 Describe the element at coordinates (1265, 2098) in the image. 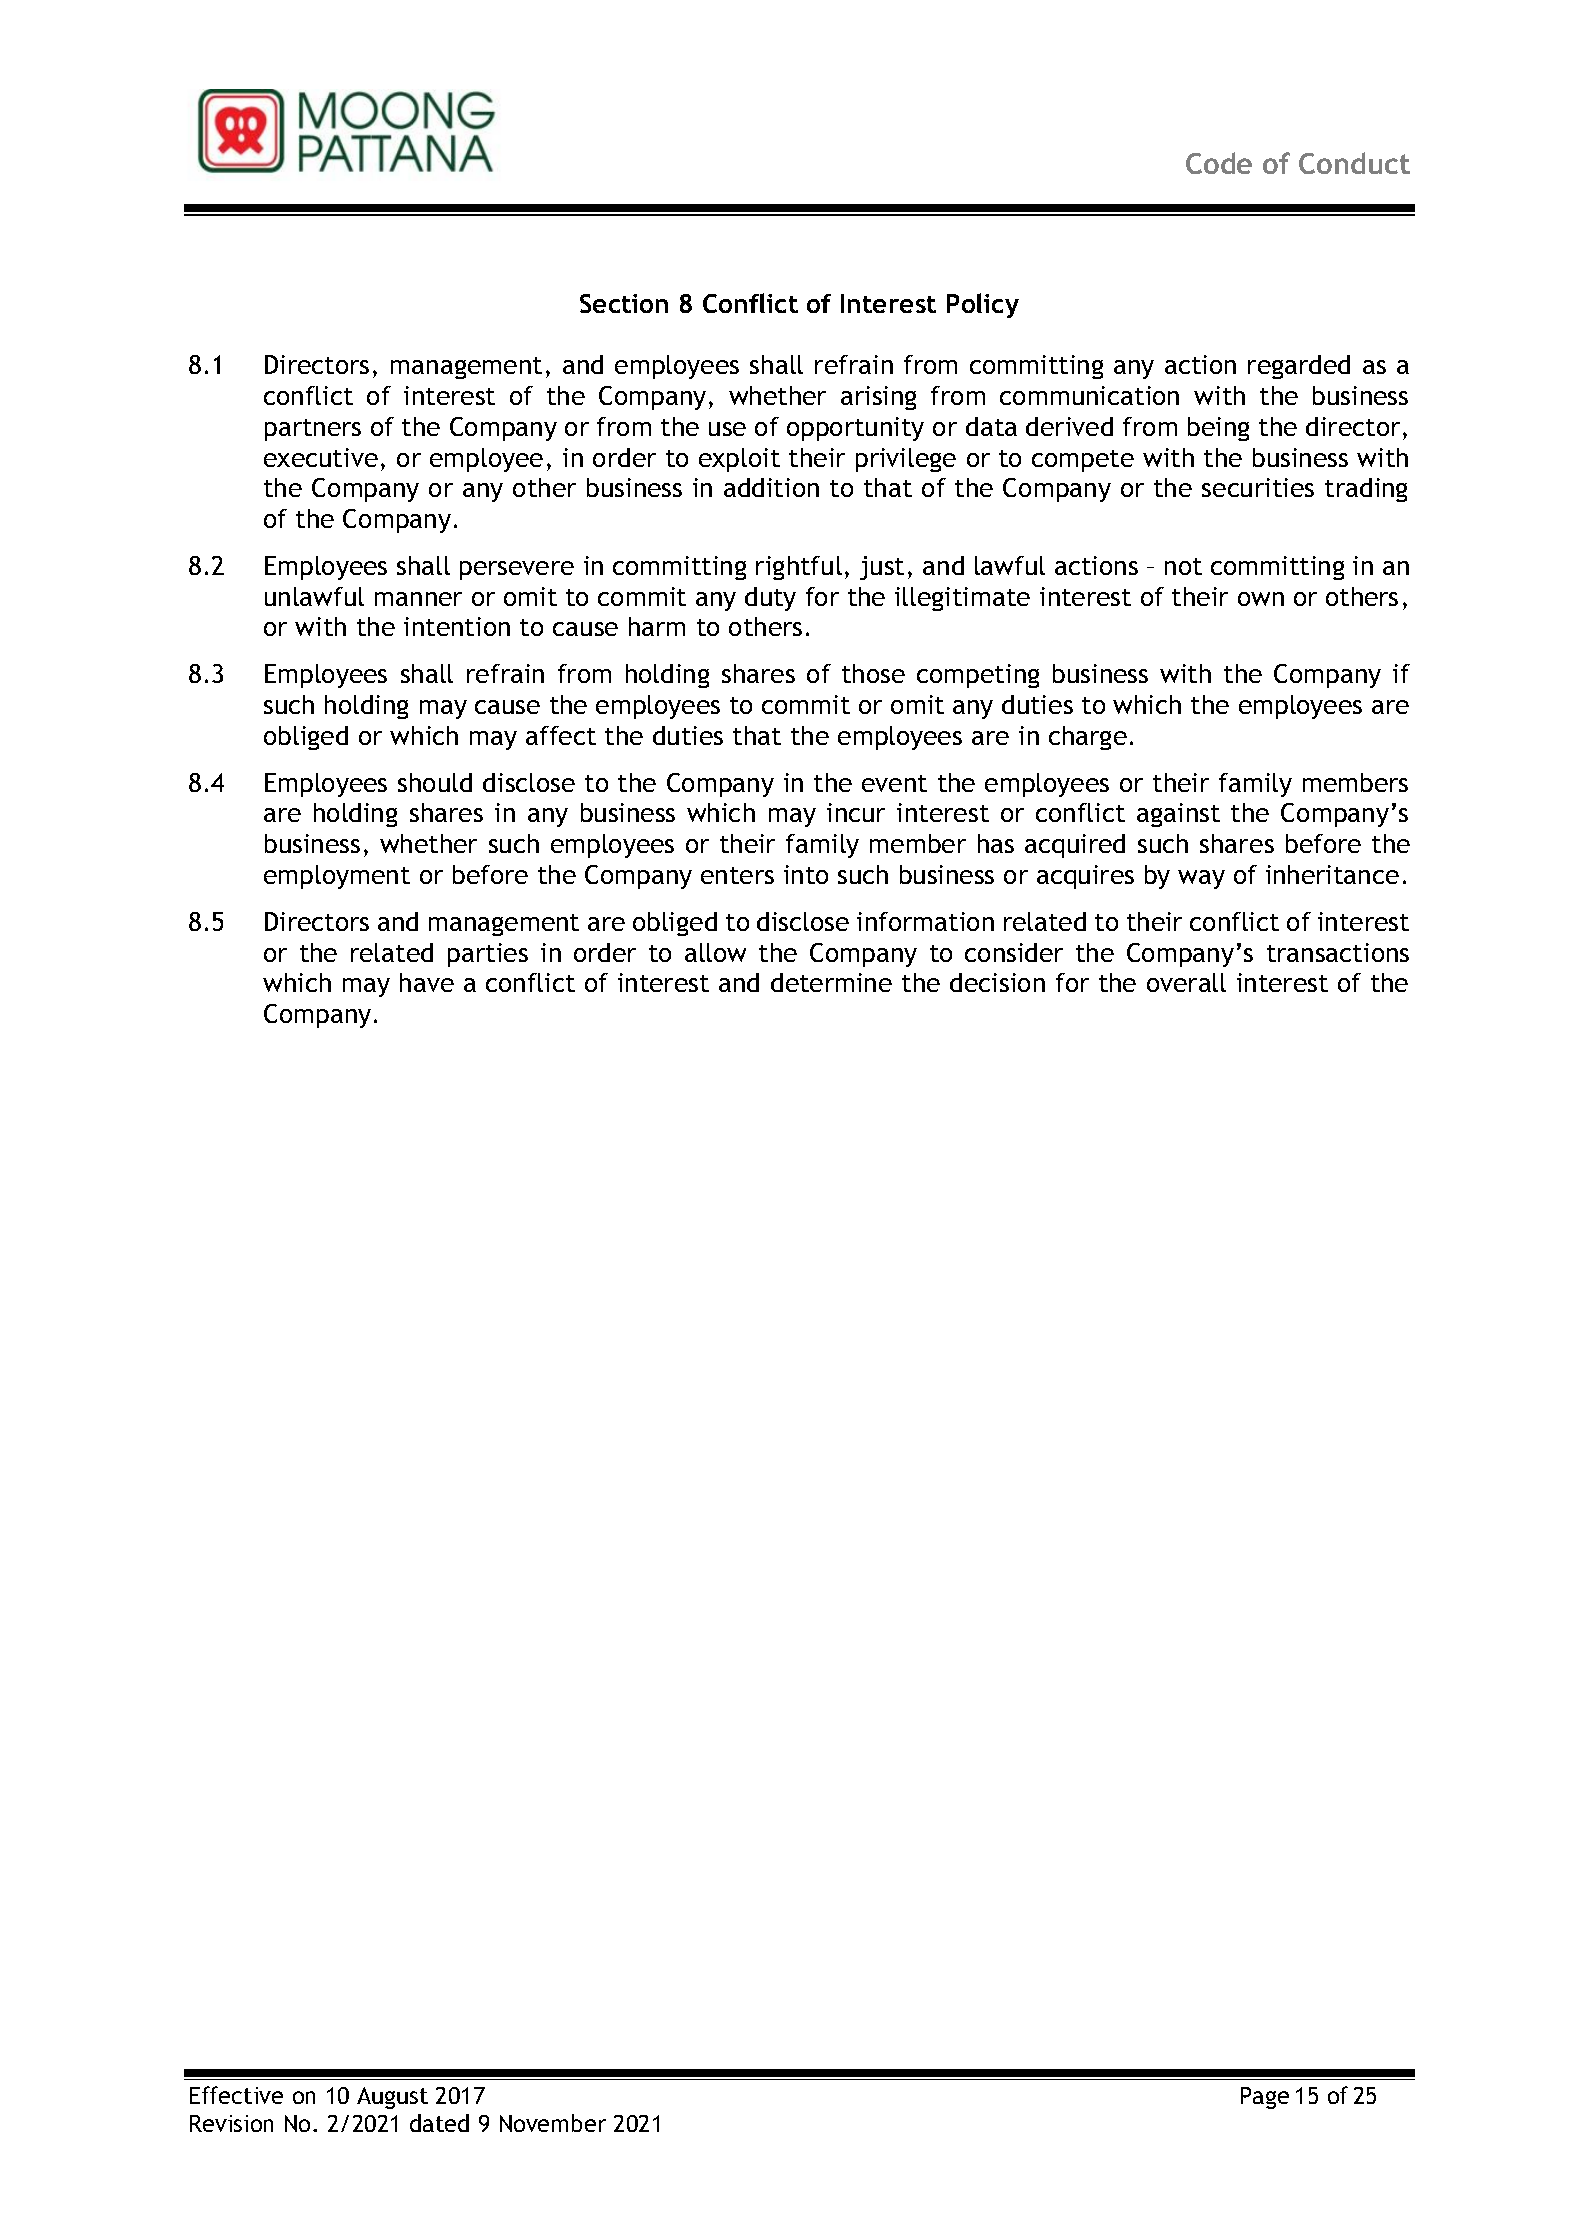

I see `Page` at that location.
